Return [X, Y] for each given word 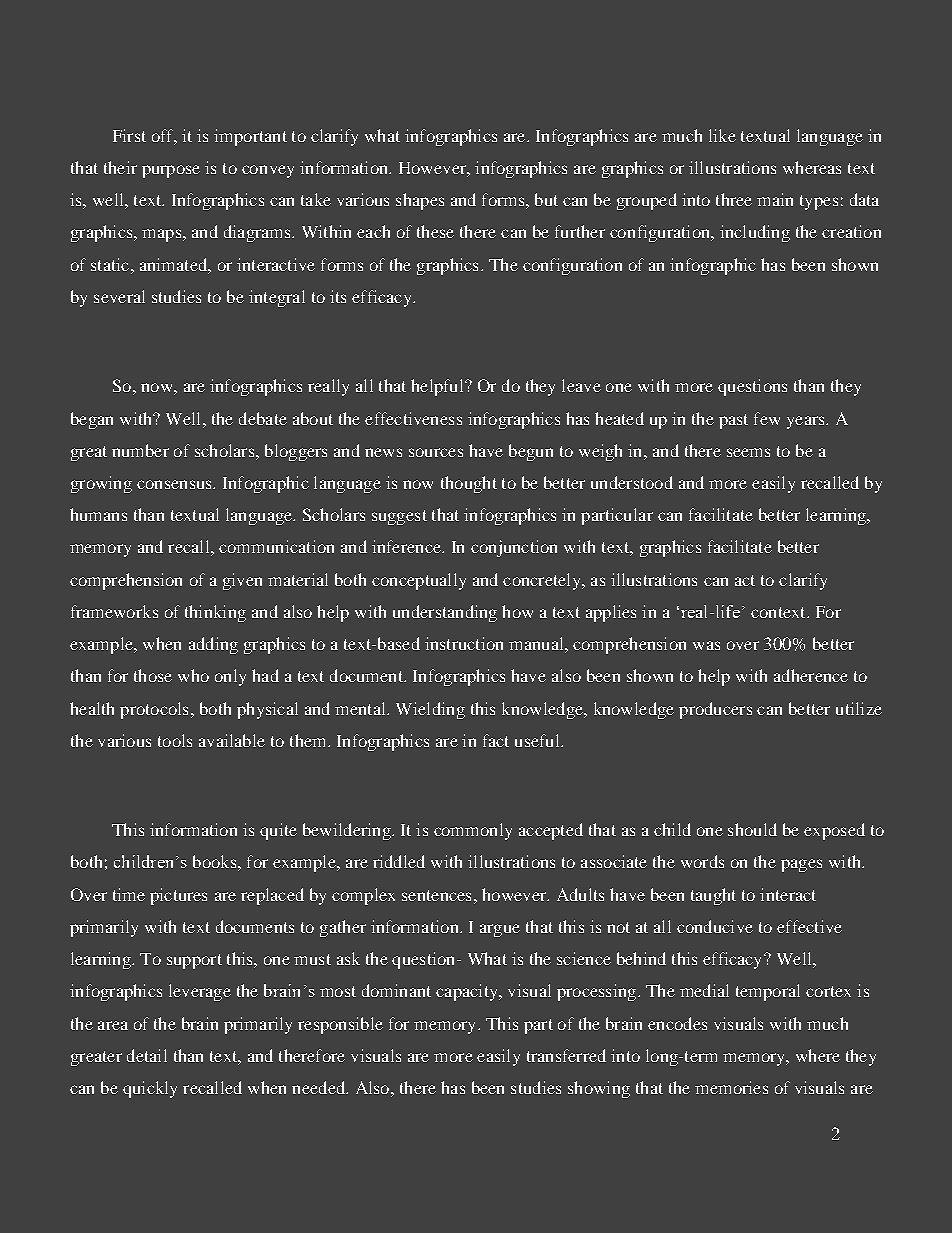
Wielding [430, 710]
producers [715, 710]
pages [801, 865]
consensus [175, 484]
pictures [178, 896]
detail [147, 1055]
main [775, 199]
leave [581, 385]
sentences [436, 895]
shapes [420, 201]
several [119, 296]
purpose [171, 171]
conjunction [514, 548]
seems [748, 452]
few [767, 418]
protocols [154, 710]
